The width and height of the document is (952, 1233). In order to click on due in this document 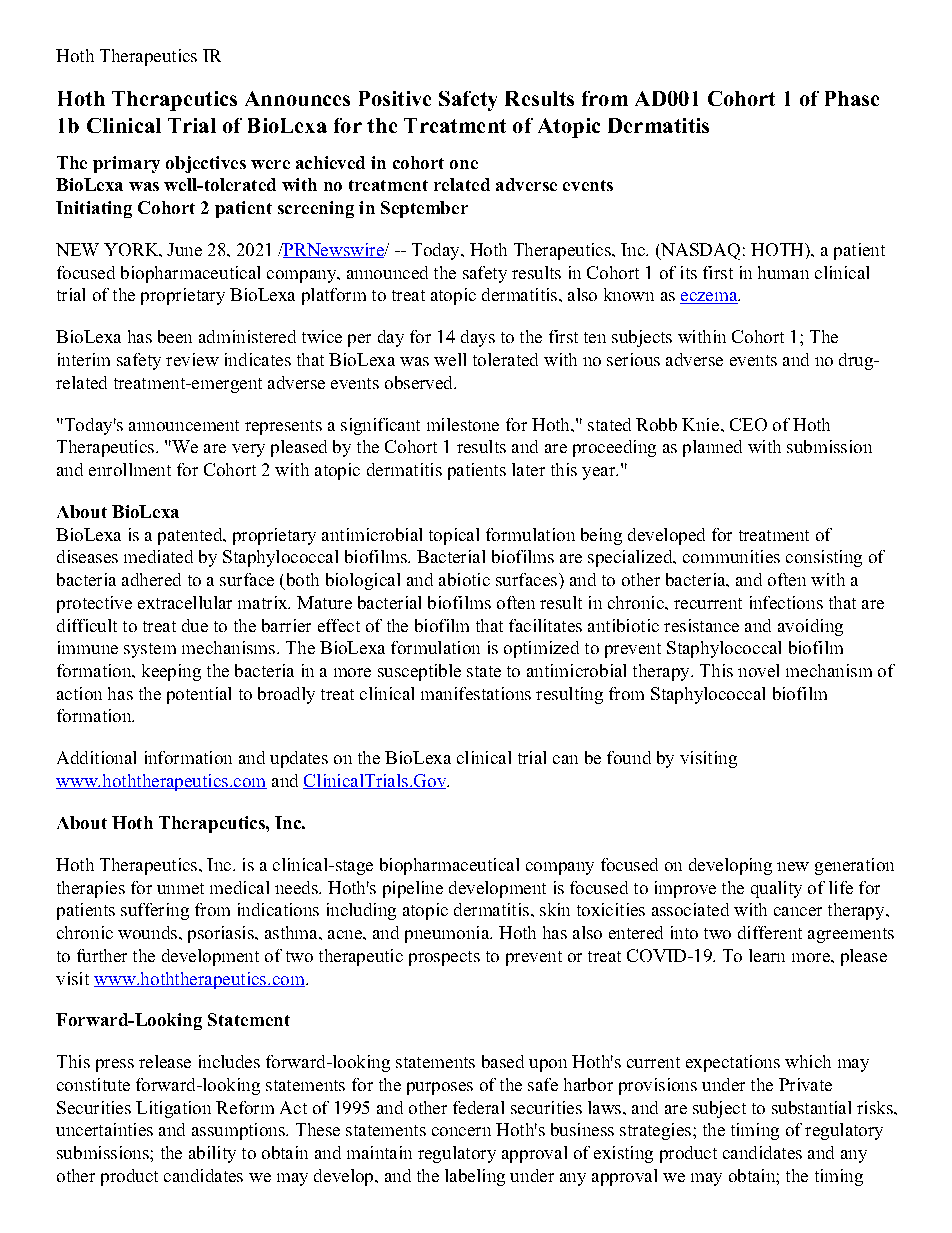, I will do `click(195, 625)`.
